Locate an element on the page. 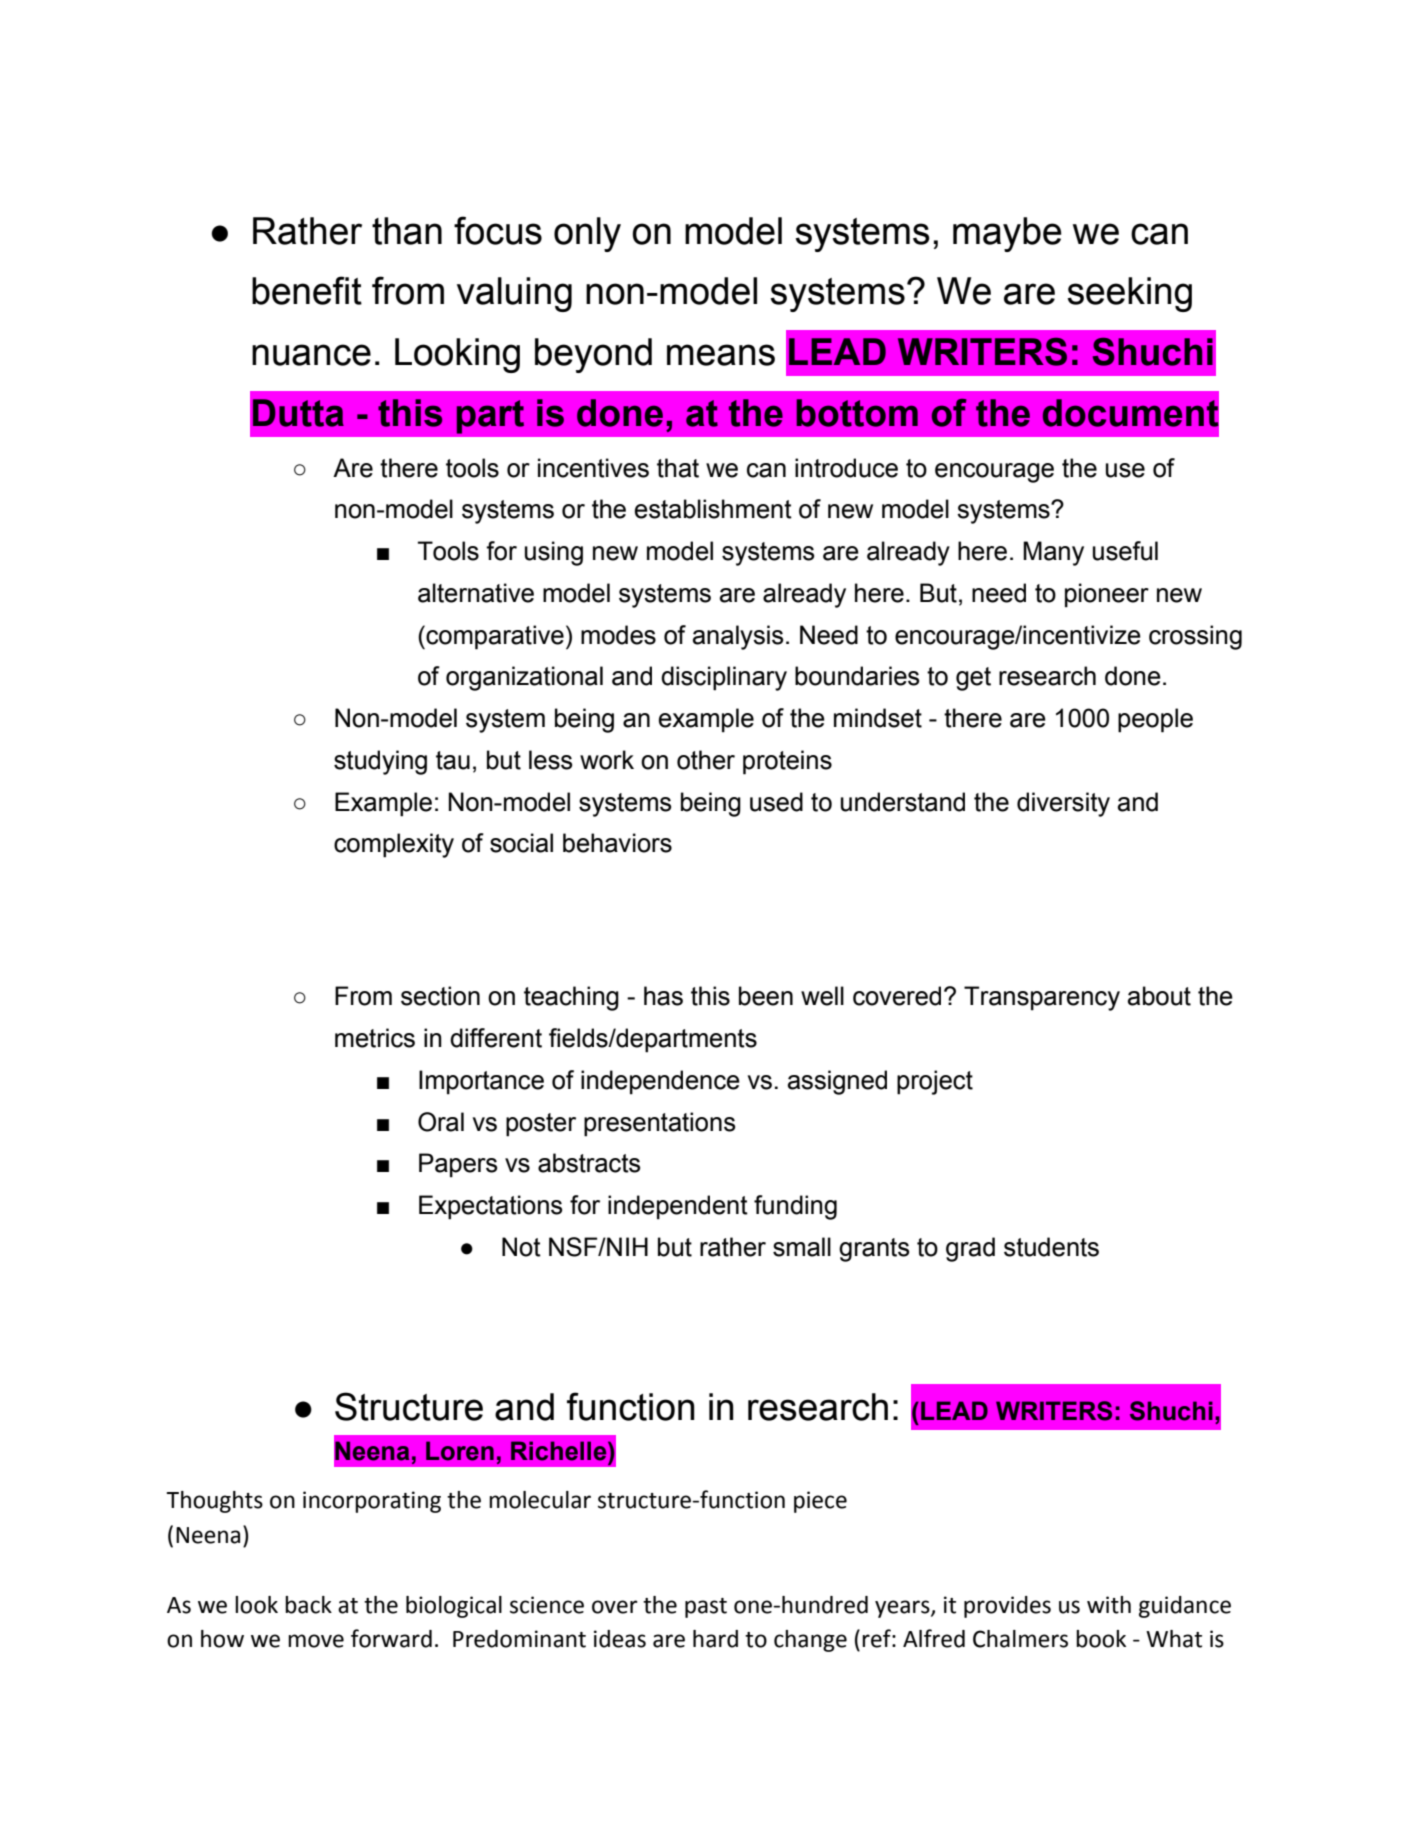 The width and height of the page is (1419, 1837). Oral is located at coordinates (441, 1122).
